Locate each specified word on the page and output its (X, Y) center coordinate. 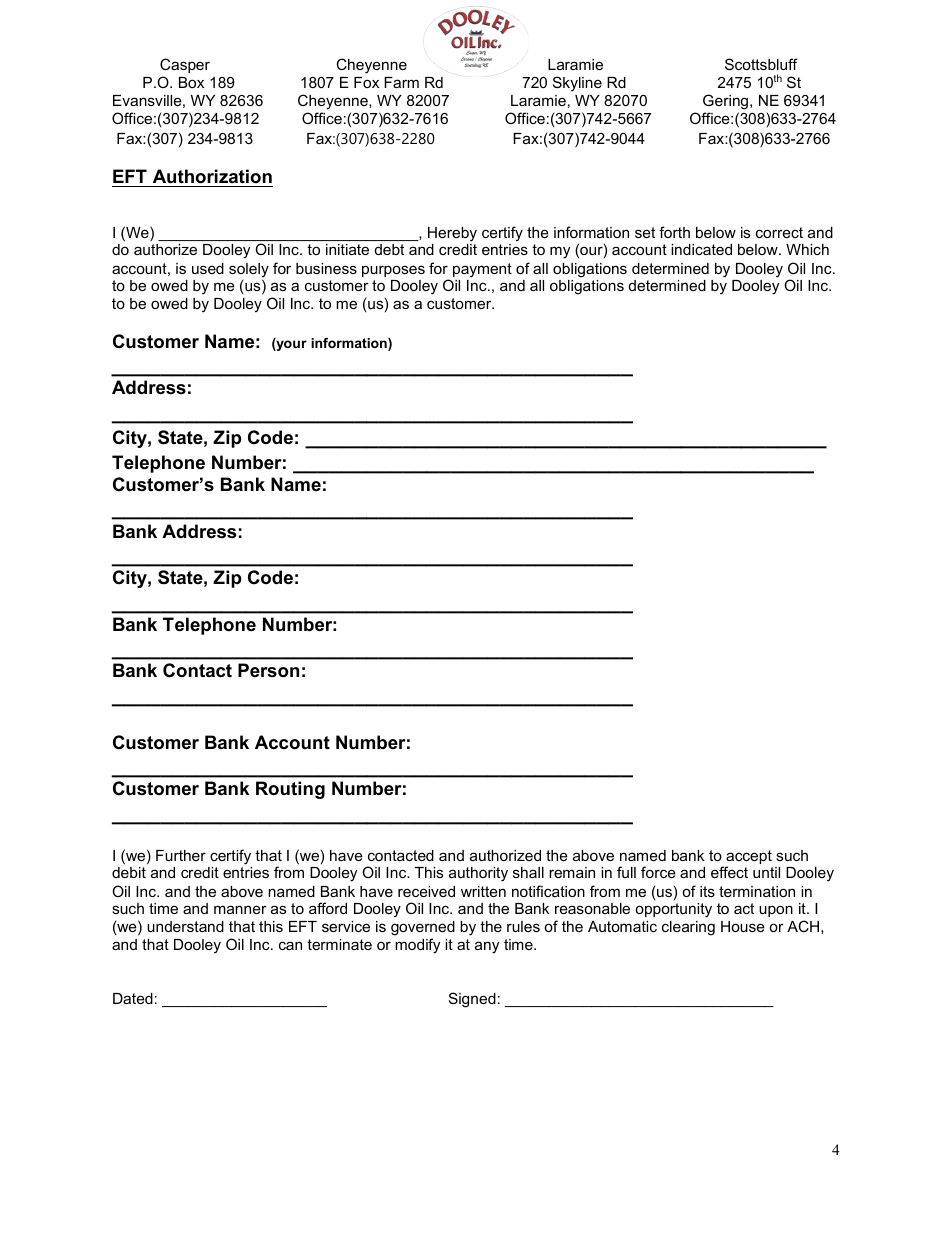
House (743, 926)
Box (191, 82)
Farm (401, 82)
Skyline (577, 84)
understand (185, 926)
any (487, 947)
